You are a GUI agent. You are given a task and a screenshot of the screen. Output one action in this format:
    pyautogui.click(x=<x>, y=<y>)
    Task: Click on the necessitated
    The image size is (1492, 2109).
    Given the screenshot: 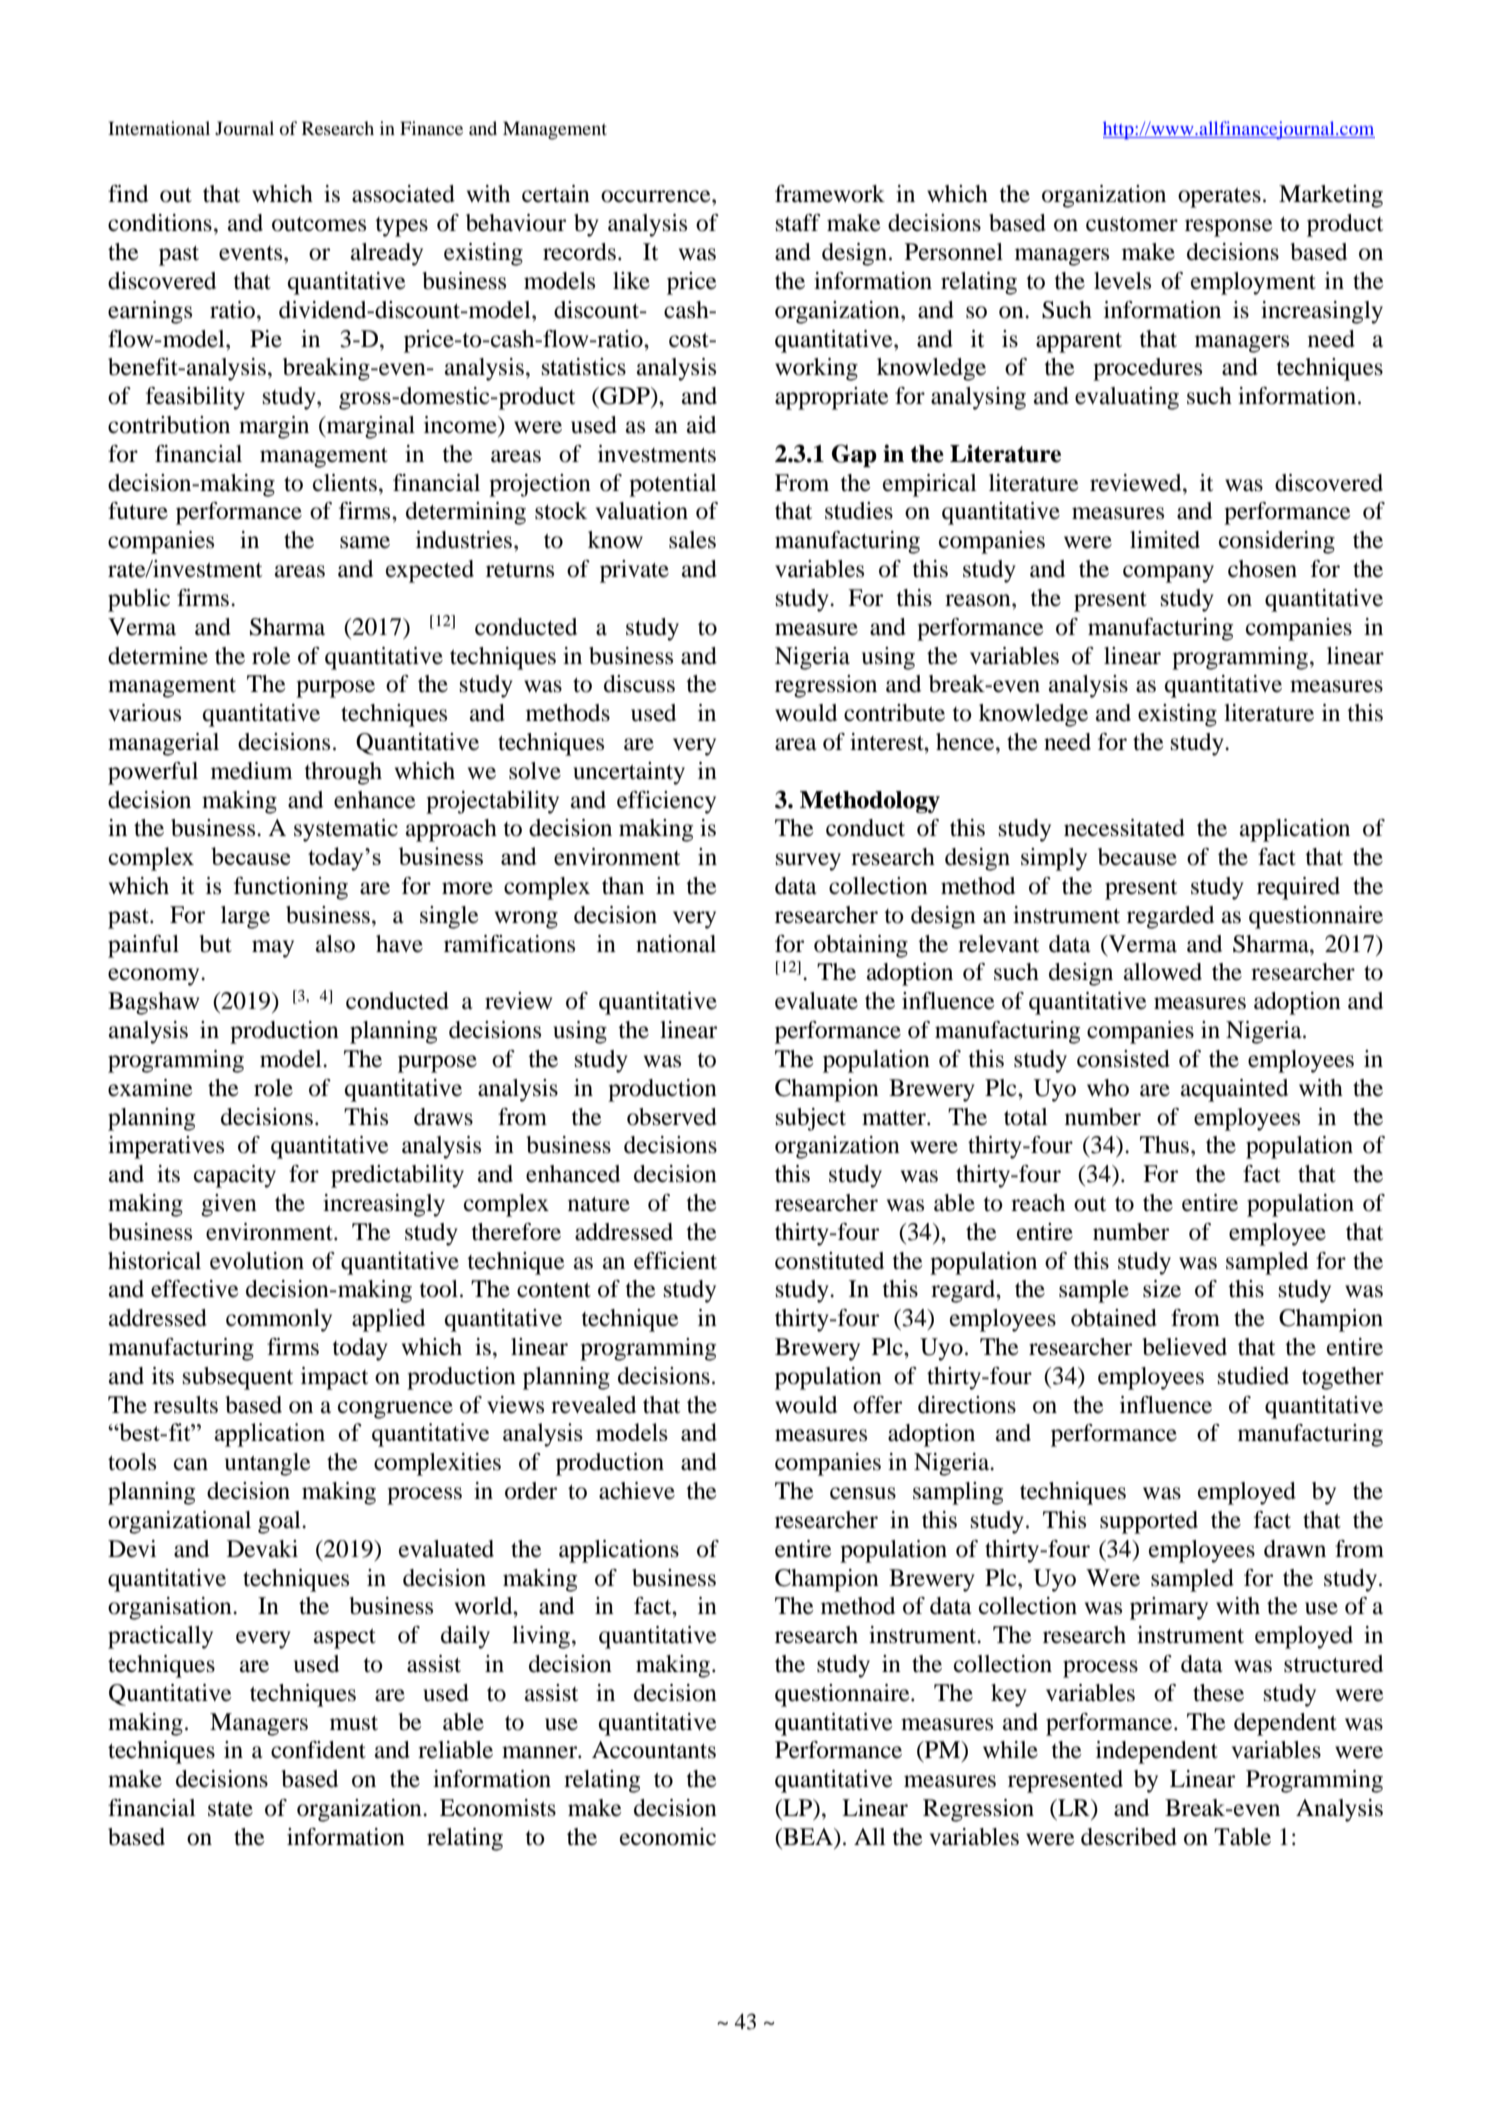 What is the action you would take?
    pyautogui.click(x=1124, y=828)
